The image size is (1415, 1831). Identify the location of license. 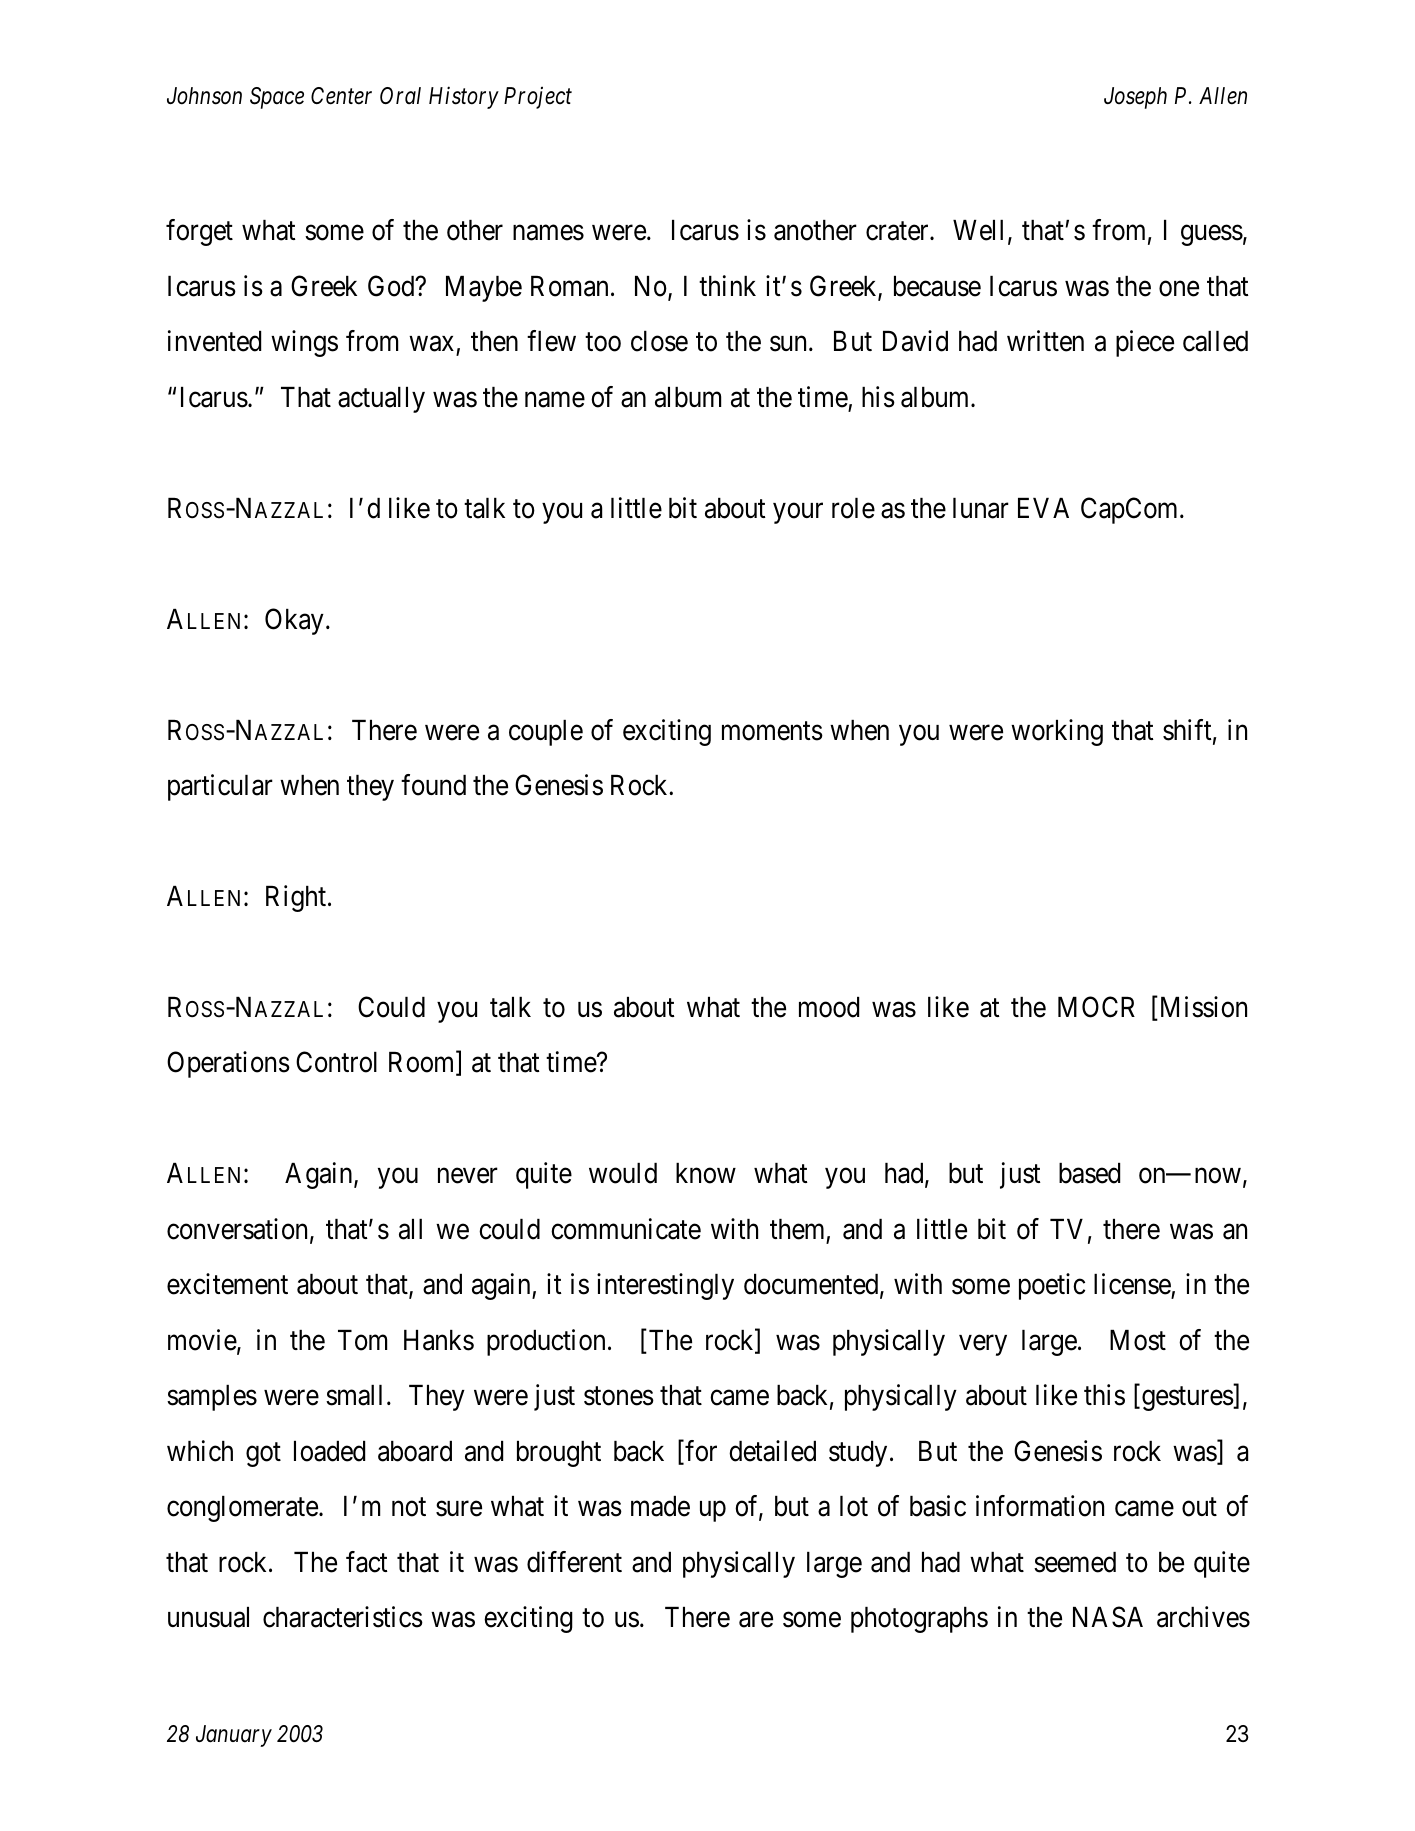
(1133, 1285).
